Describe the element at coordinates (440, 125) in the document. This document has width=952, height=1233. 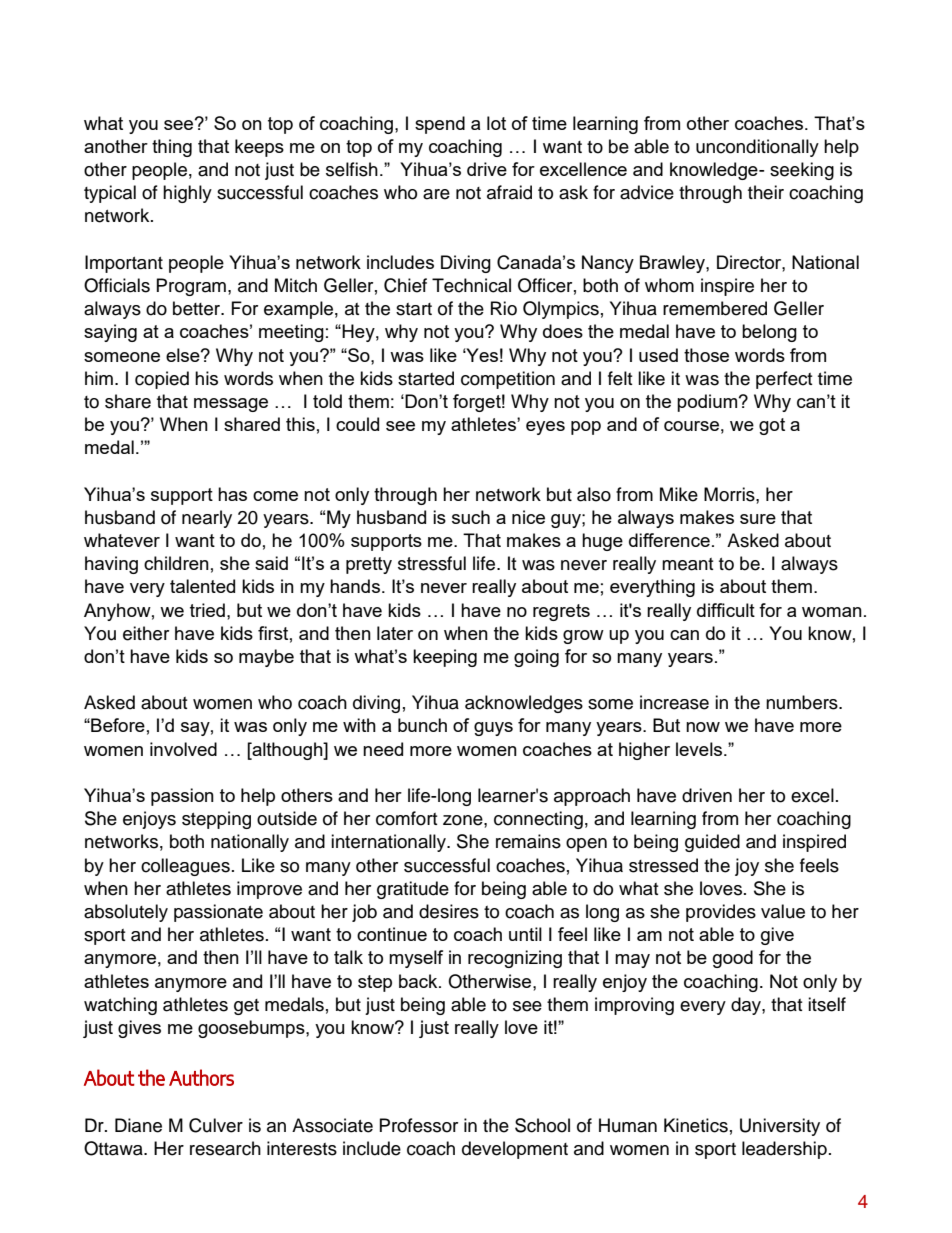
I see `spend` at that location.
